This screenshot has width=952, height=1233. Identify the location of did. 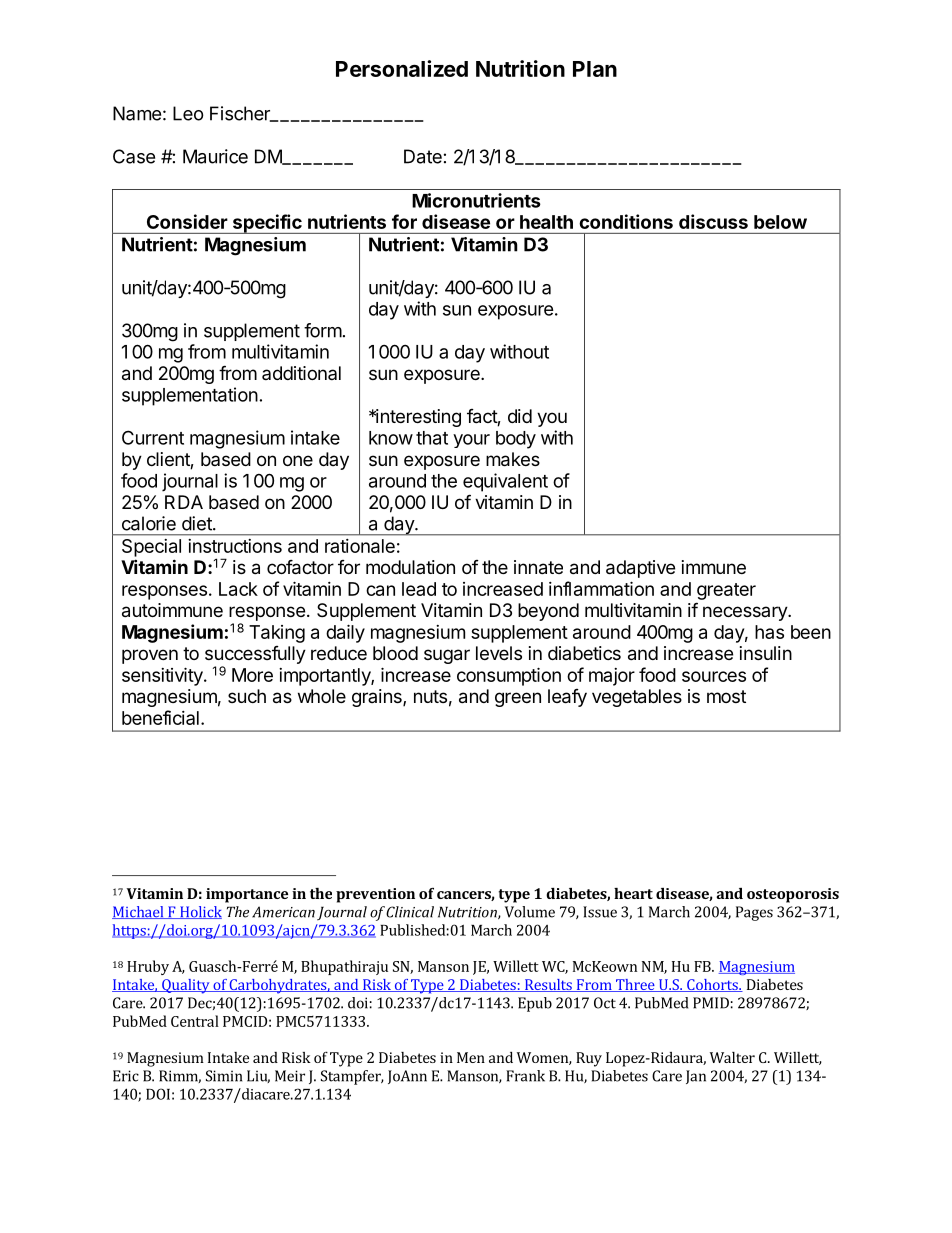
(520, 416).
